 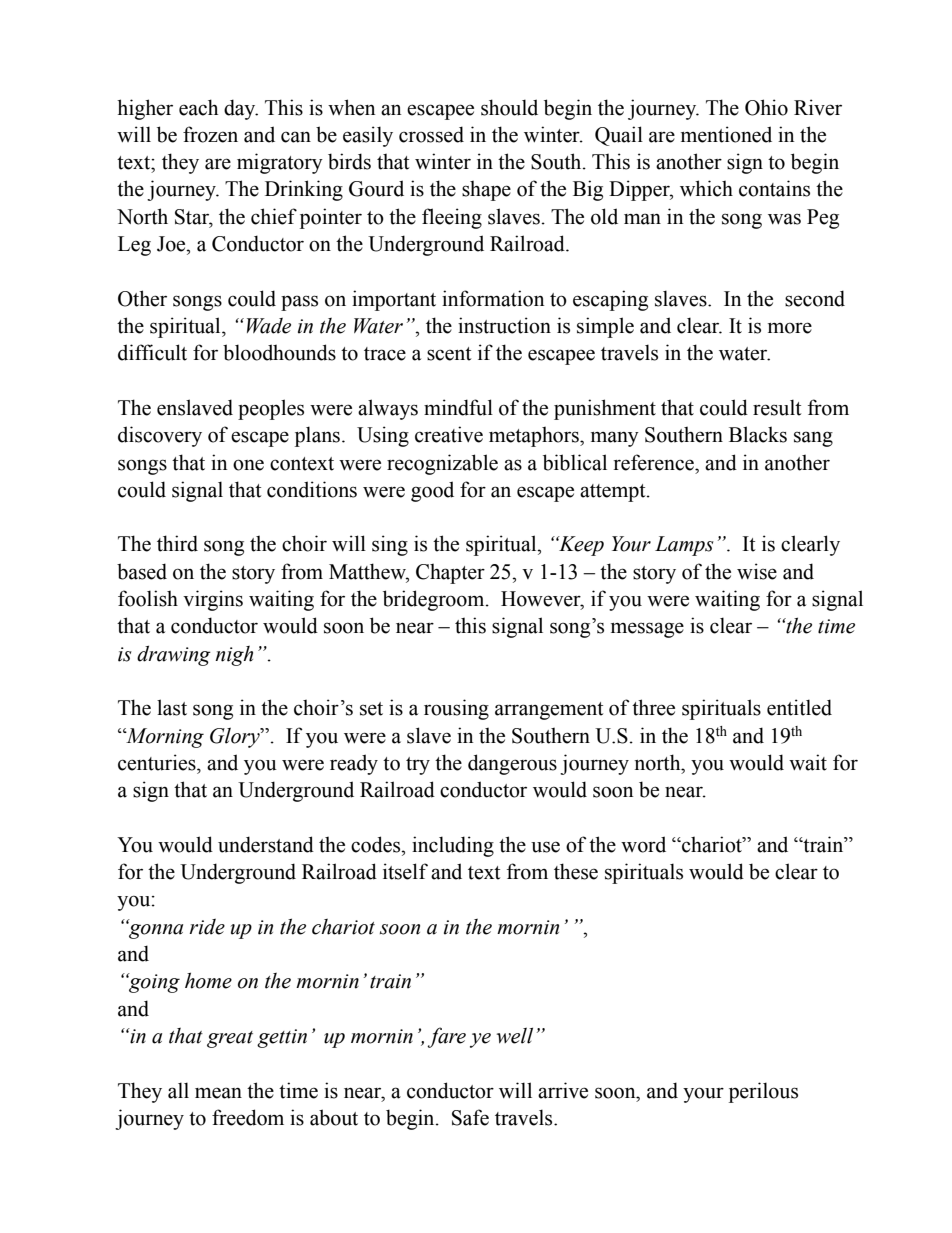 I want to click on Wade, so click(x=269, y=326).
